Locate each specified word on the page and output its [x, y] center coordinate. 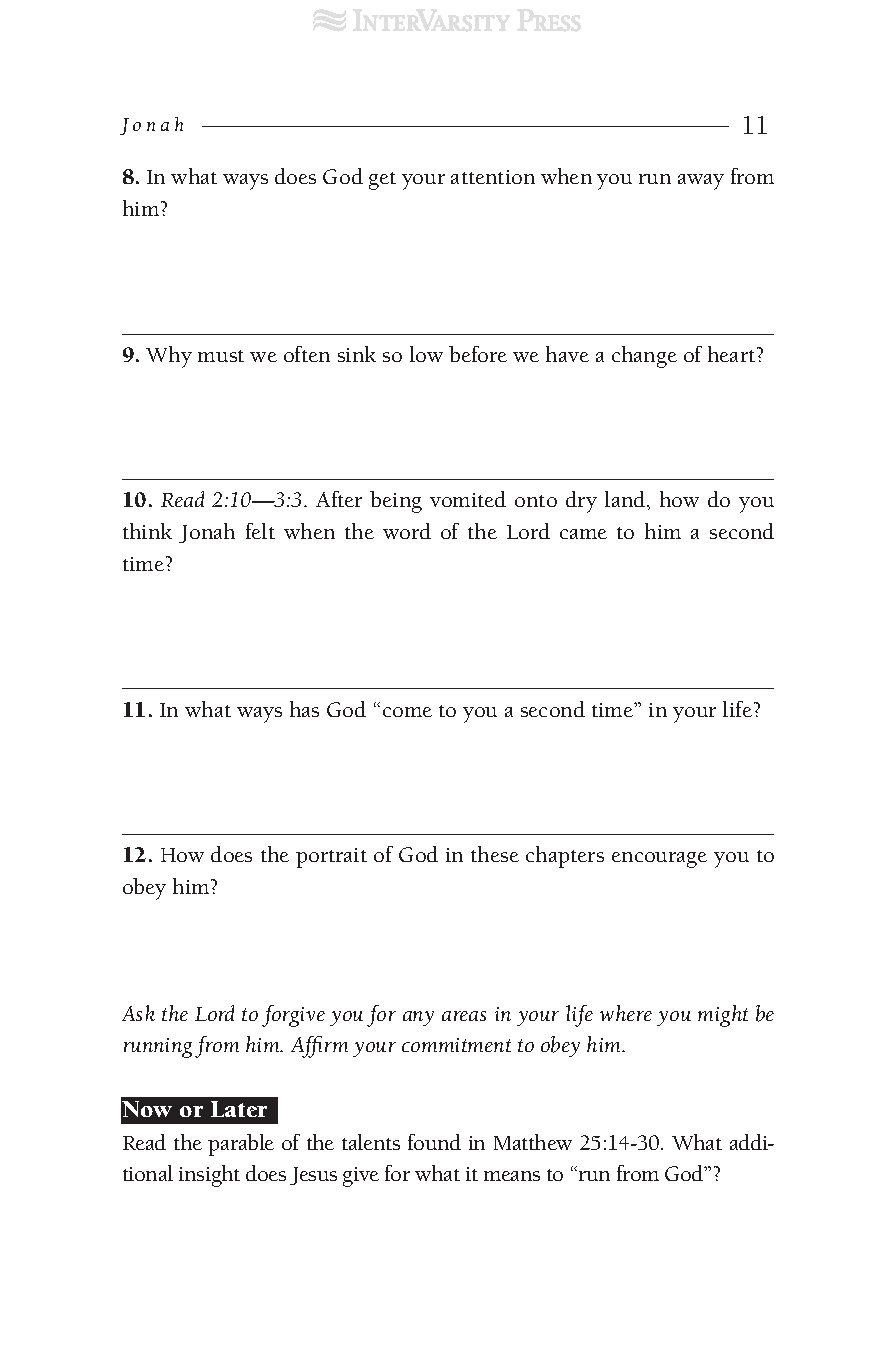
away [701, 182]
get [382, 181]
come [407, 712]
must [221, 356]
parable [241, 1145]
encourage [659, 860]
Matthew [533, 1142]
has [304, 709]
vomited [468, 499]
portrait [331, 858]
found [434, 1142]
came [583, 534]
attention [493, 177]
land [626, 499]
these [495, 854]
